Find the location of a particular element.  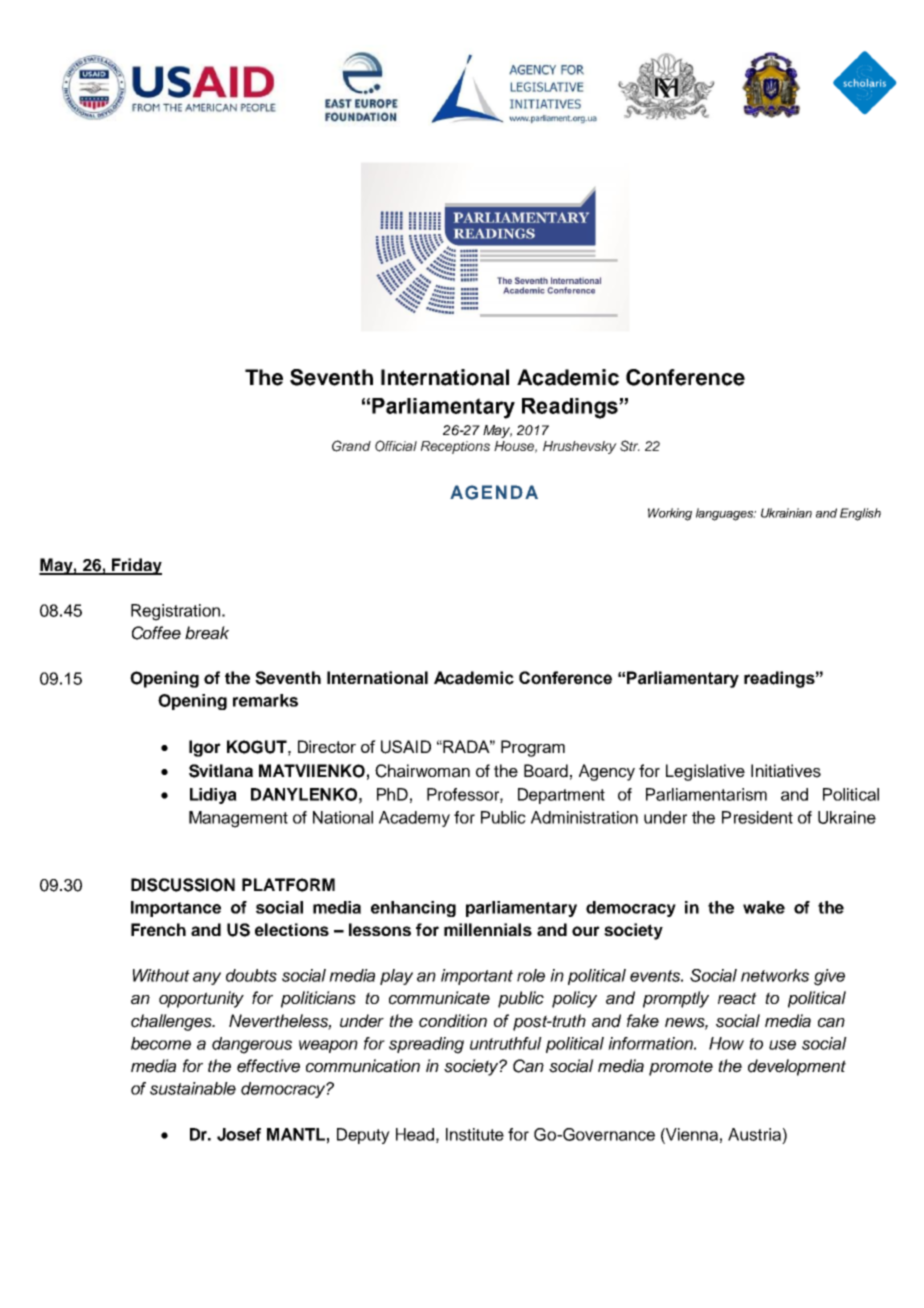

Ukrainian is located at coordinates (786, 513).
